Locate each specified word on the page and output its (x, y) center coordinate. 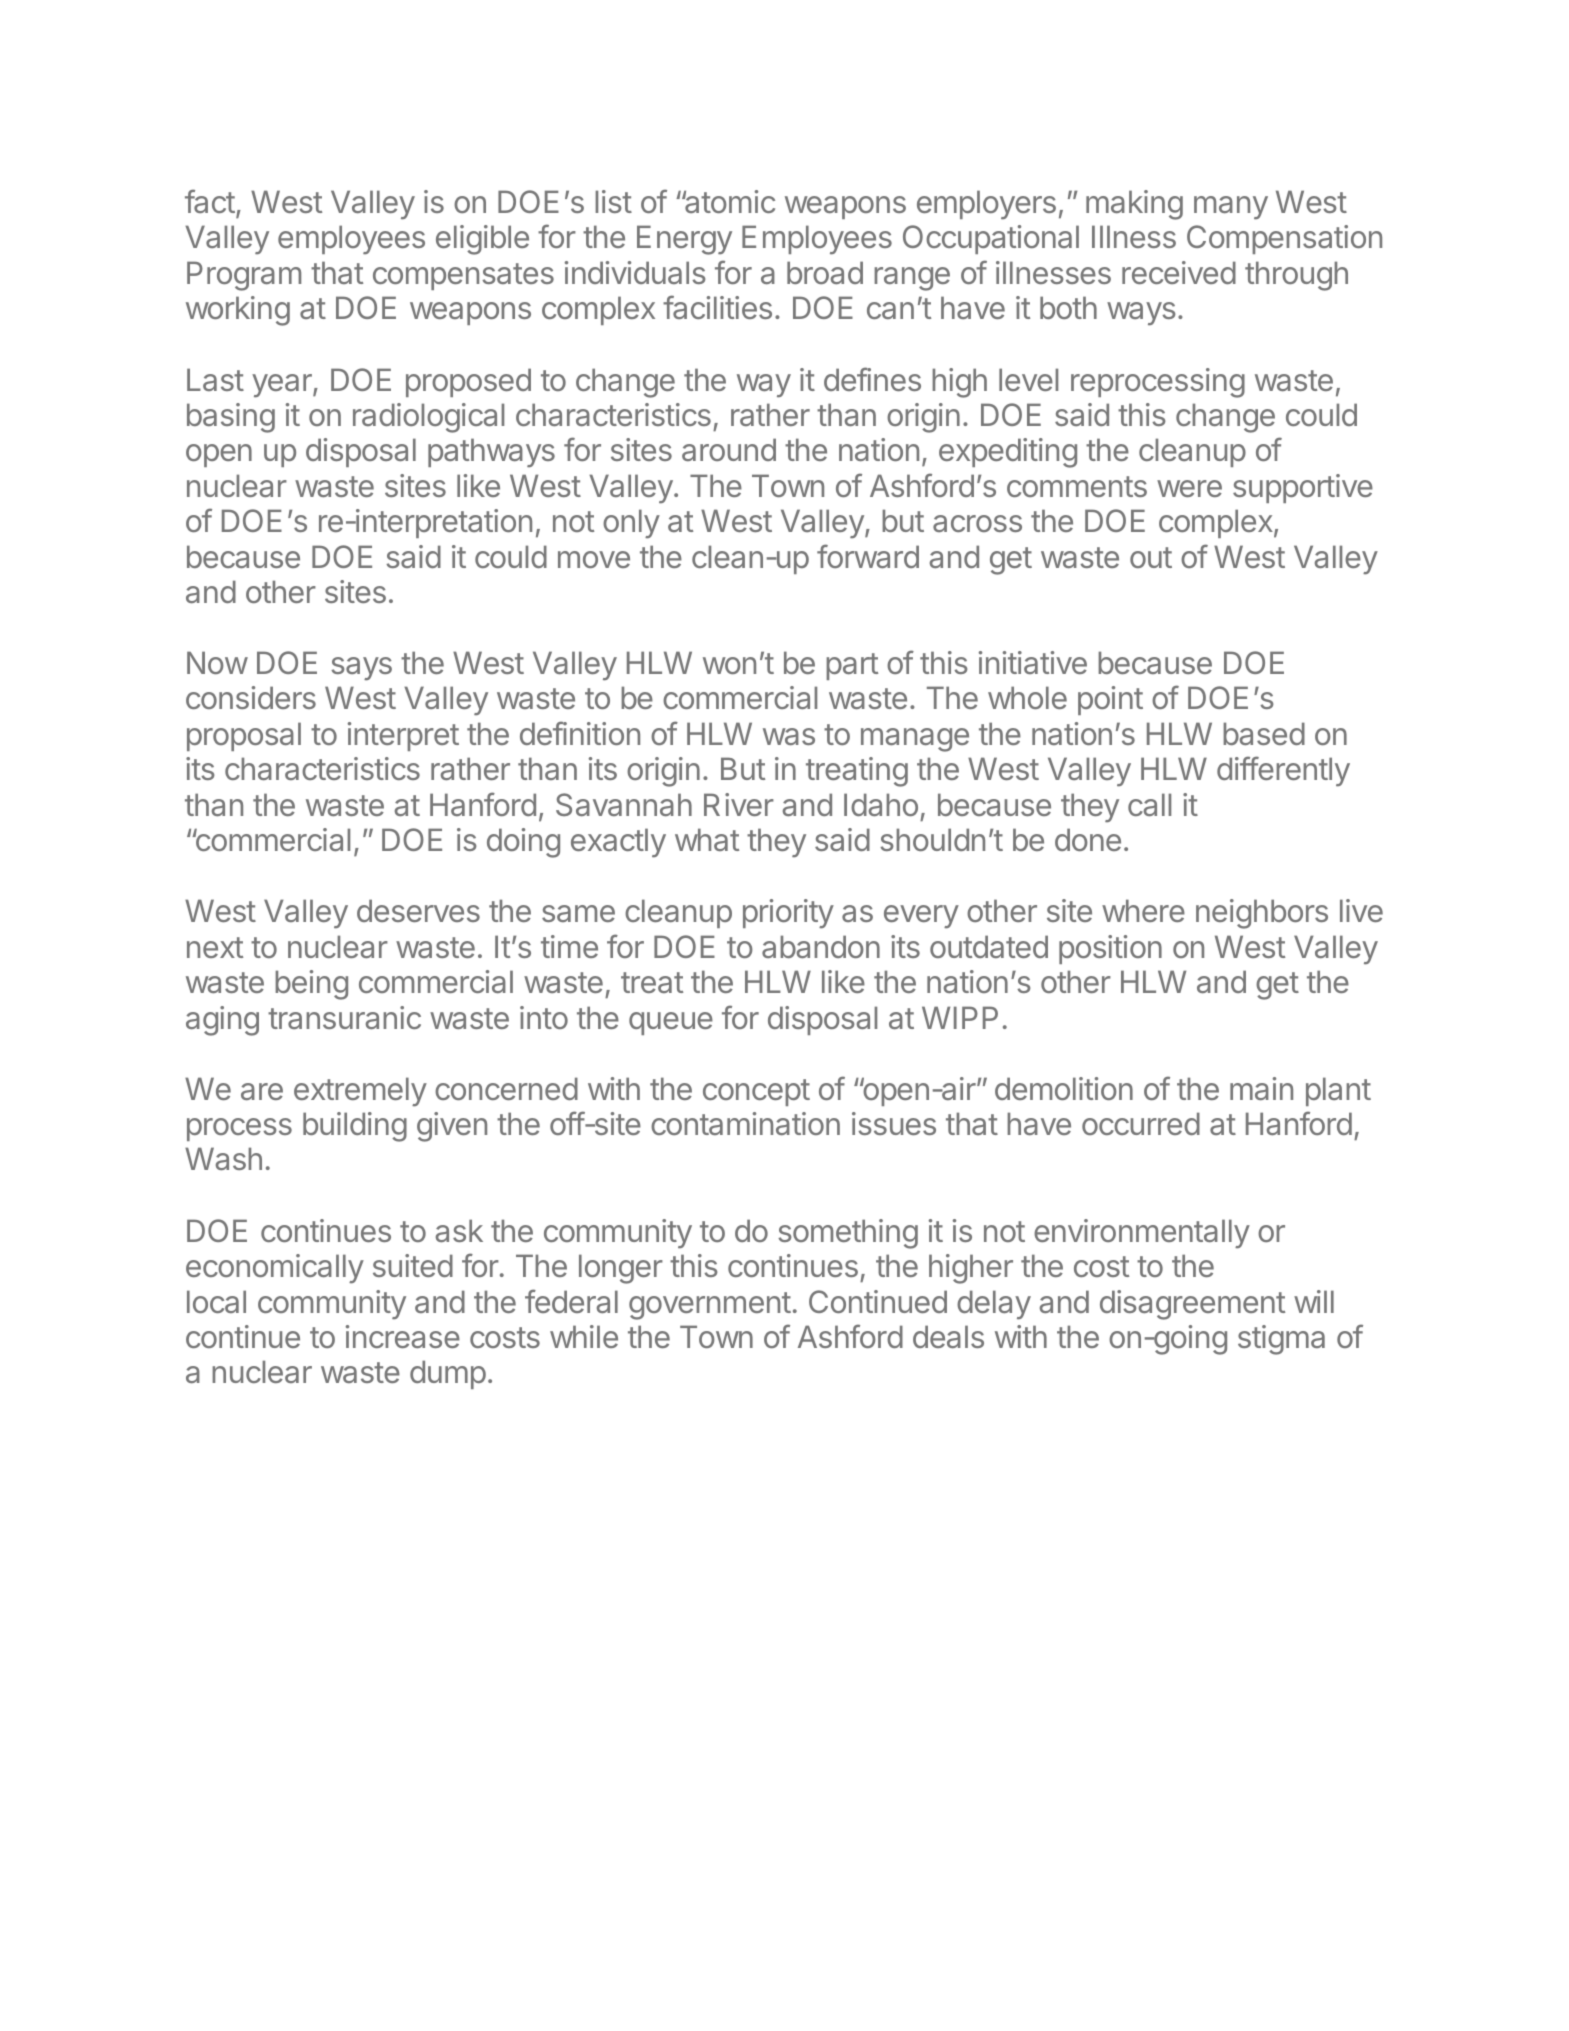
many (1231, 208)
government (710, 1306)
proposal (244, 736)
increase (403, 1336)
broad (825, 272)
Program (244, 276)
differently (1283, 771)
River (739, 804)
